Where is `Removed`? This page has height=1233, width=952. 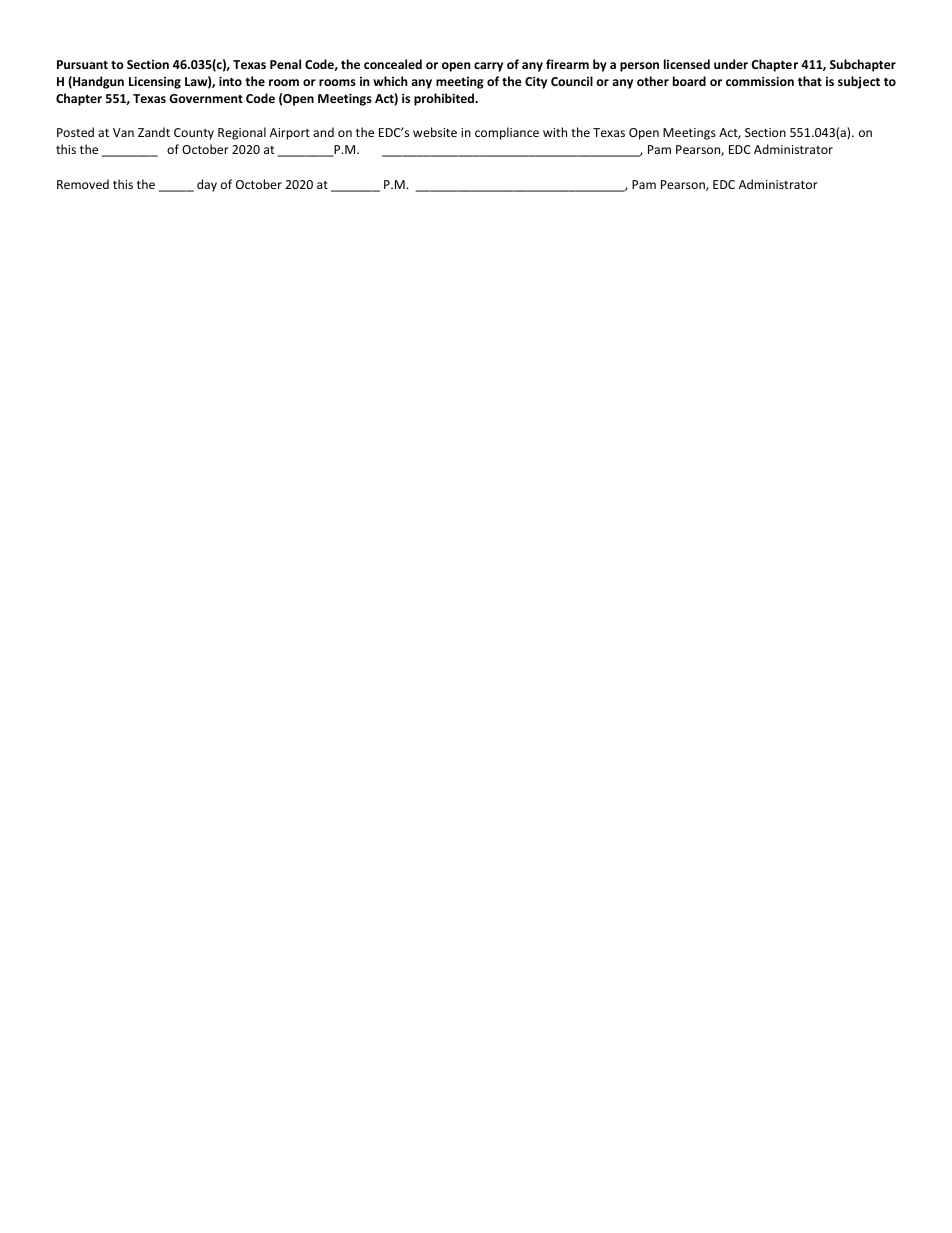 Removed is located at coordinates (83, 184).
